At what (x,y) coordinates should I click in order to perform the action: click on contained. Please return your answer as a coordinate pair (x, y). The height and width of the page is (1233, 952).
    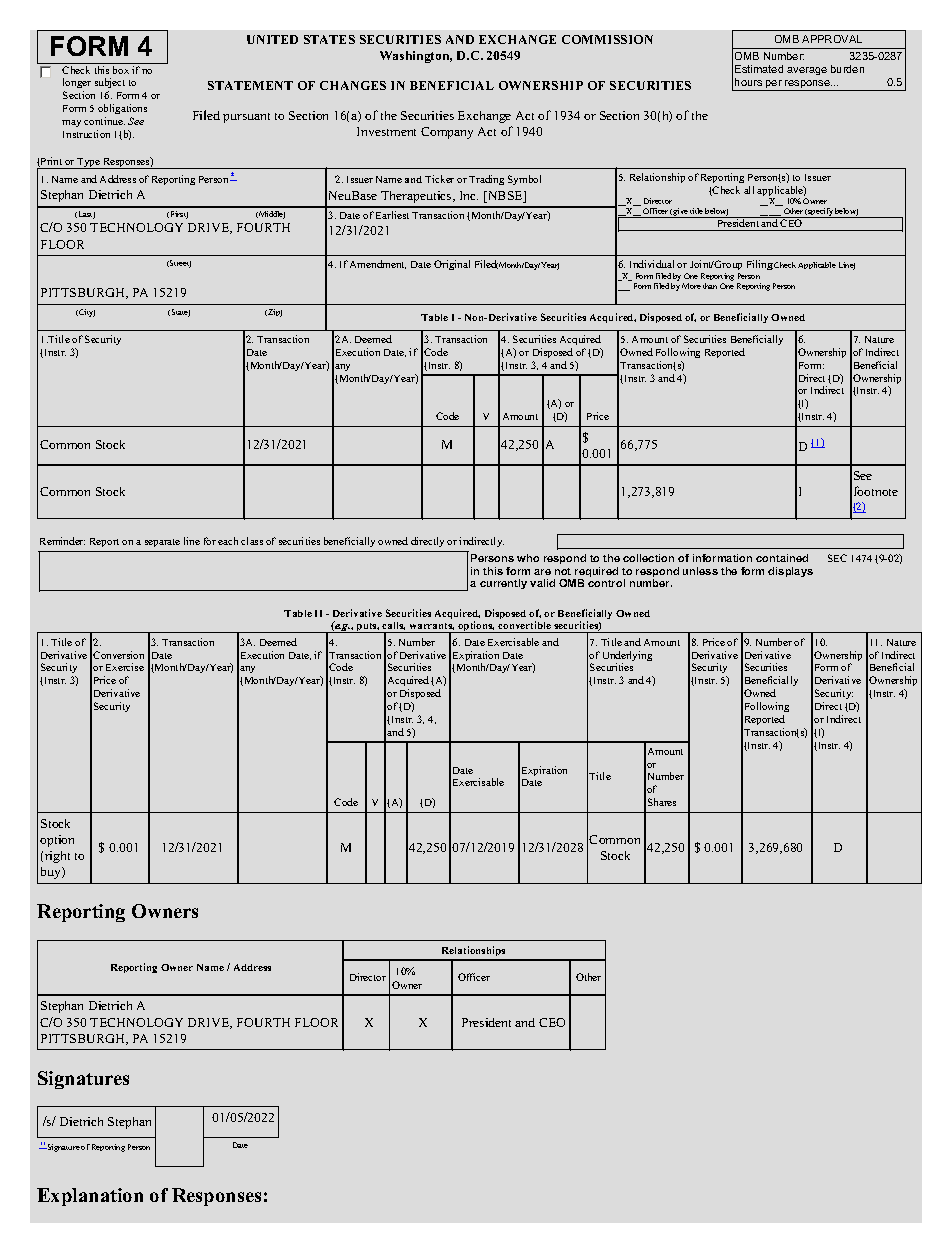
    Looking at the image, I should click on (782, 558).
